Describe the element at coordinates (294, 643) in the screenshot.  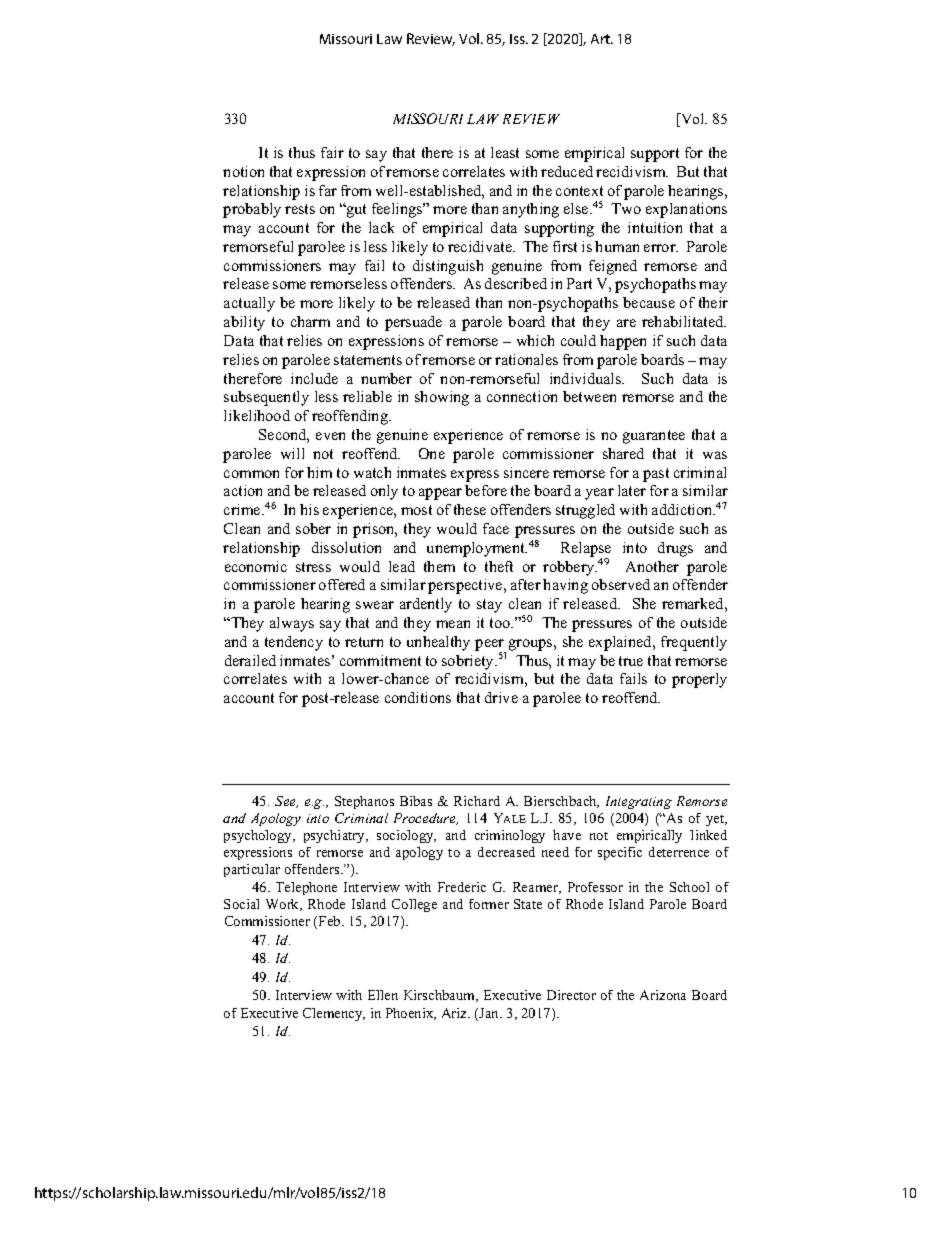
I see `tendency` at that location.
